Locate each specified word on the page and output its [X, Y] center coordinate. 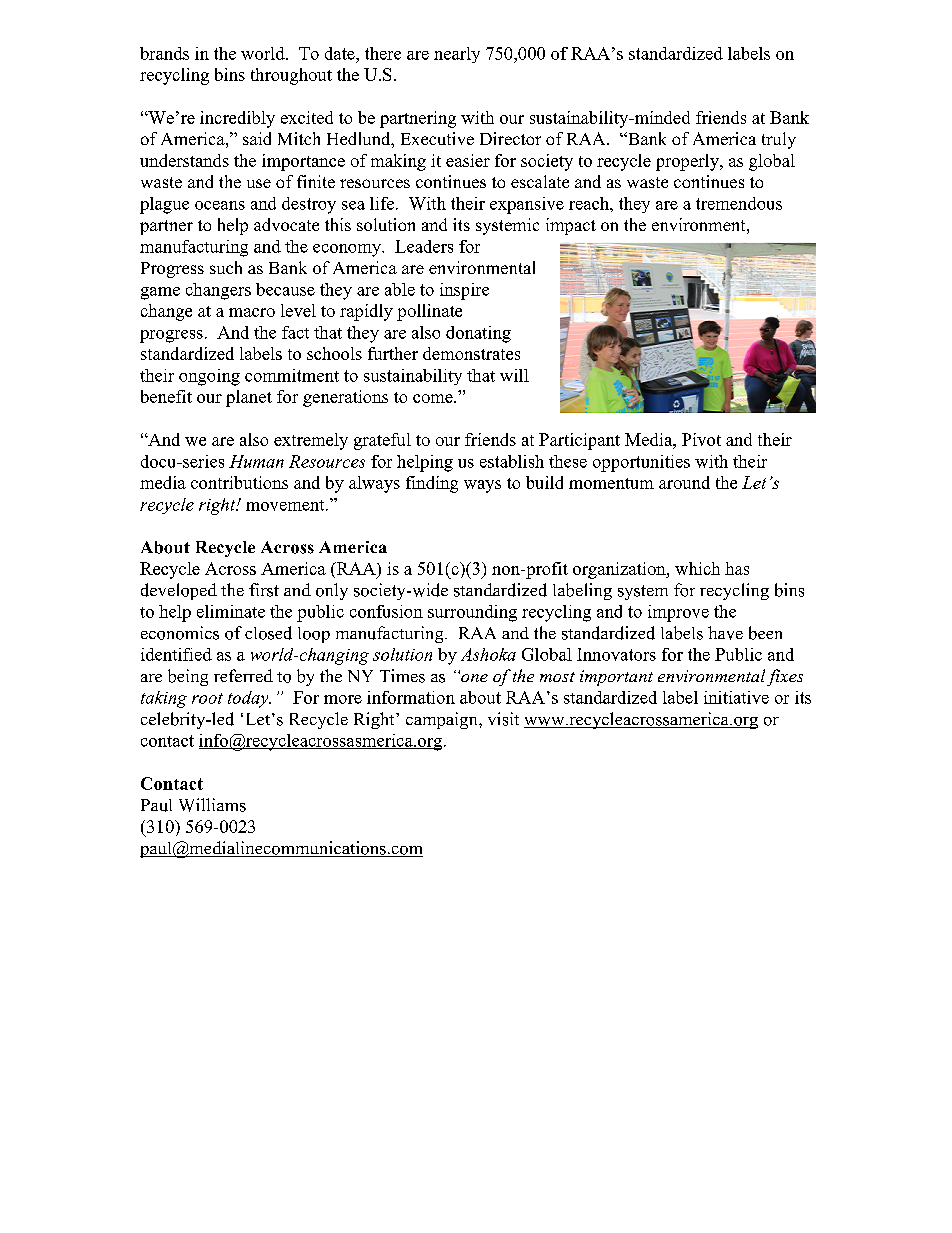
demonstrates [471, 353]
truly [779, 140]
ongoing [209, 377]
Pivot [701, 439]
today [249, 699]
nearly [457, 55]
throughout [291, 76]
